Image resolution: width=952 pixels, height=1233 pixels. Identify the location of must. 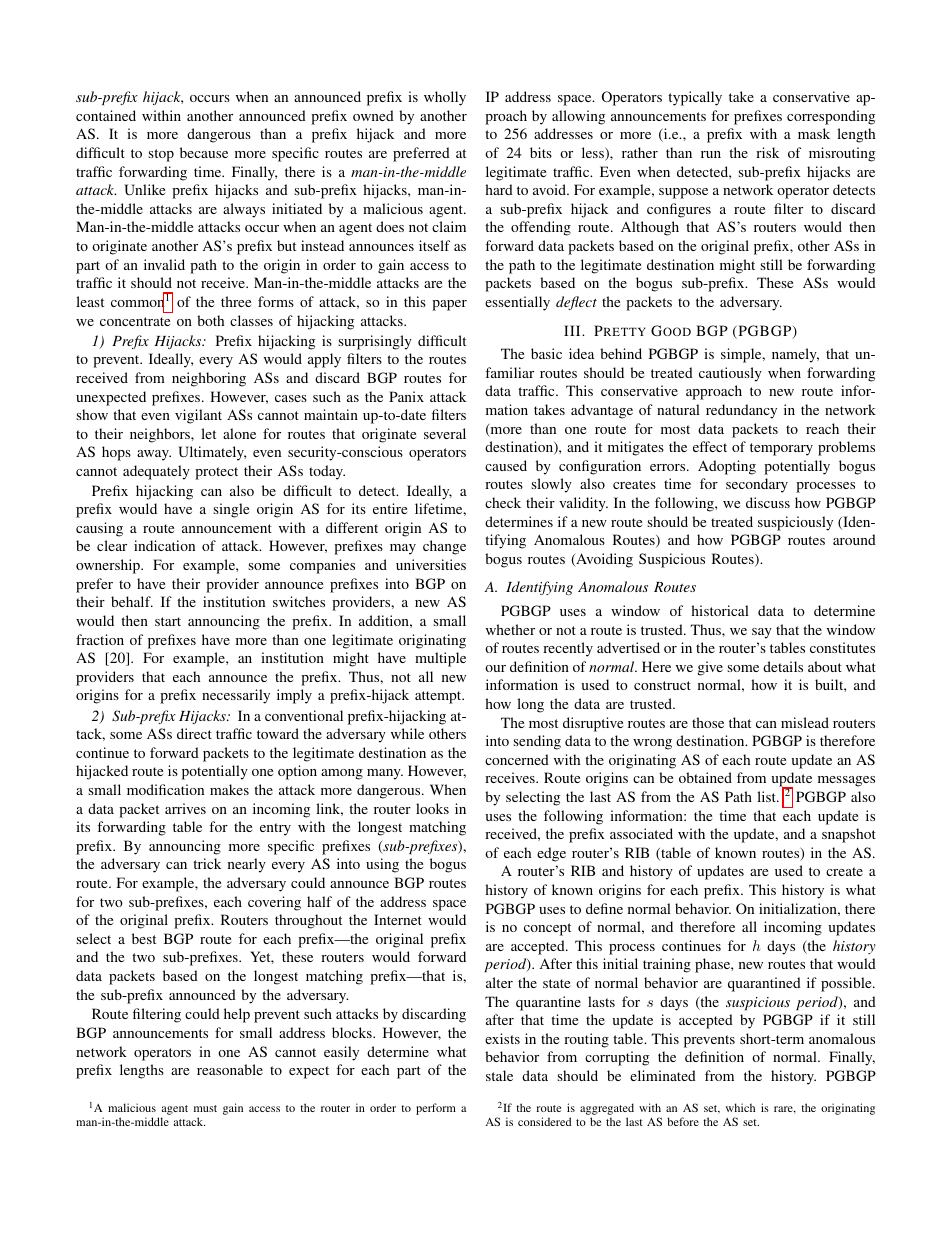
(205, 1108).
